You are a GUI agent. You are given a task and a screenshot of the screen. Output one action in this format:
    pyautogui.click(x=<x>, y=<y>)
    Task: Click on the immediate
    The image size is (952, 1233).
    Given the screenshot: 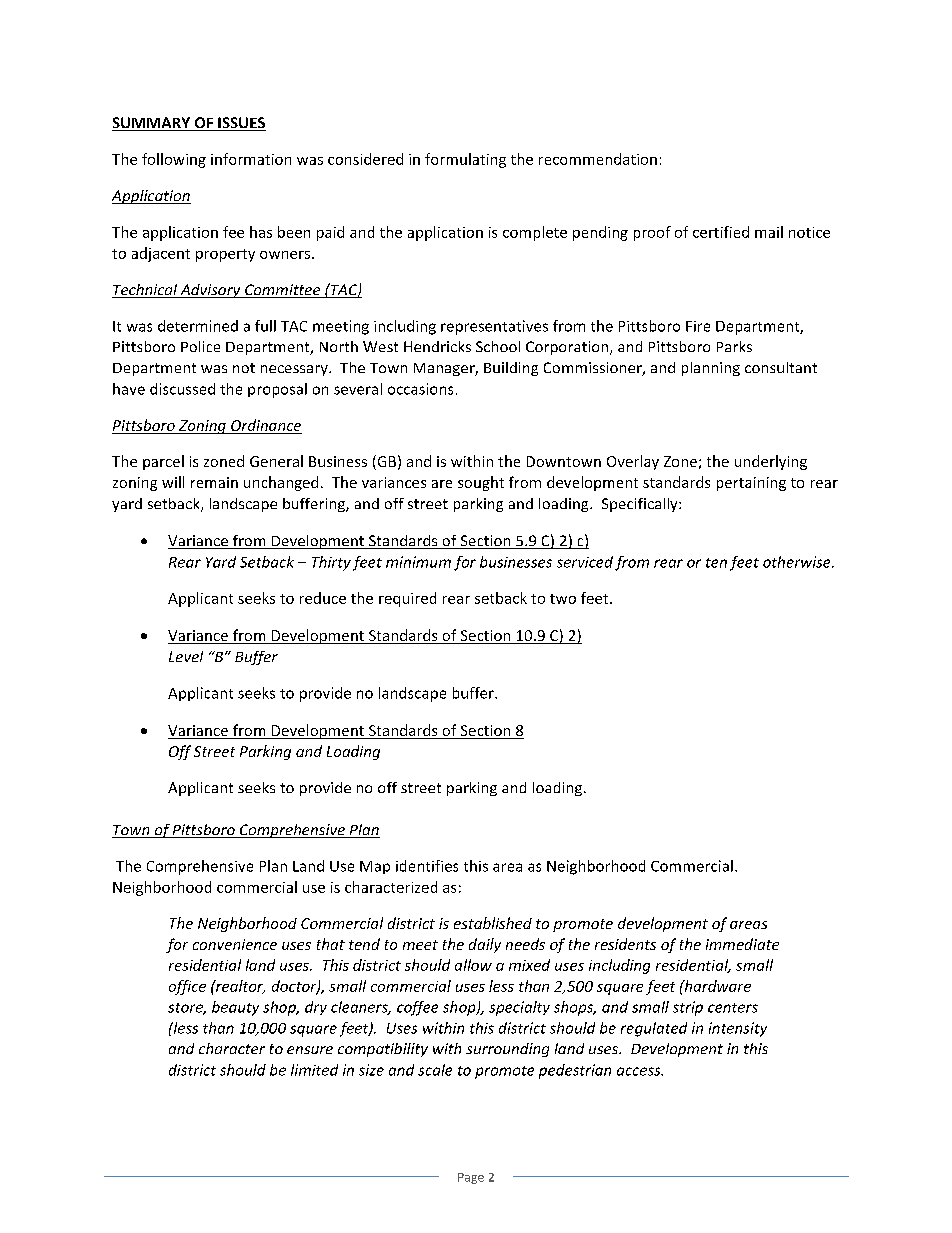 What is the action you would take?
    pyautogui.click(x=742, y=944)
